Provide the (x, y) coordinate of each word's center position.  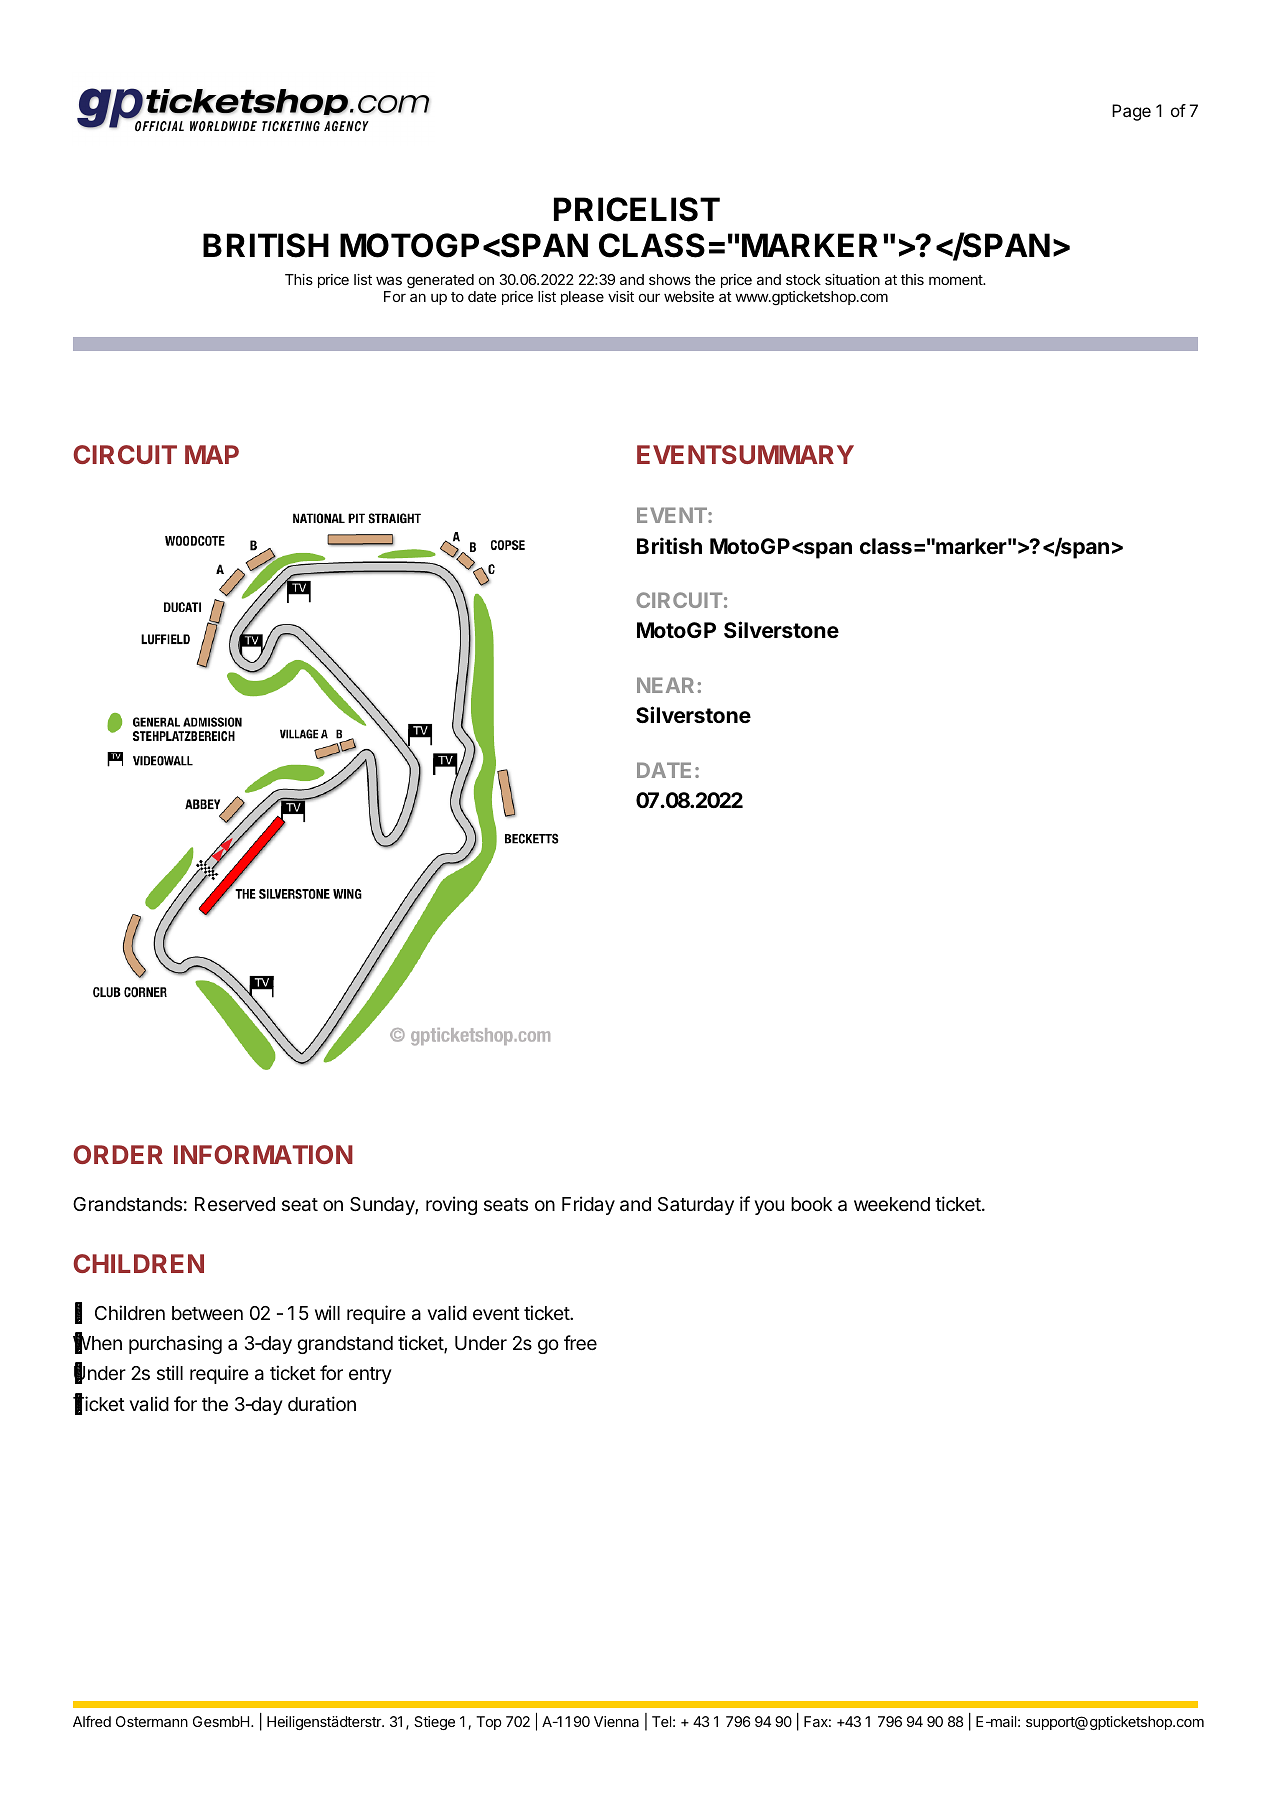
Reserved (235, 1204)
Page (1131, 112)
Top (488, 1723)
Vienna (616, 1721)
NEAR (665, 685)
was (389, 280)
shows (670, 279)
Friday (588, 1205)
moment (956, 280)
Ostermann (152, 1721)
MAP (212, 454)
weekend (892, 1204)
